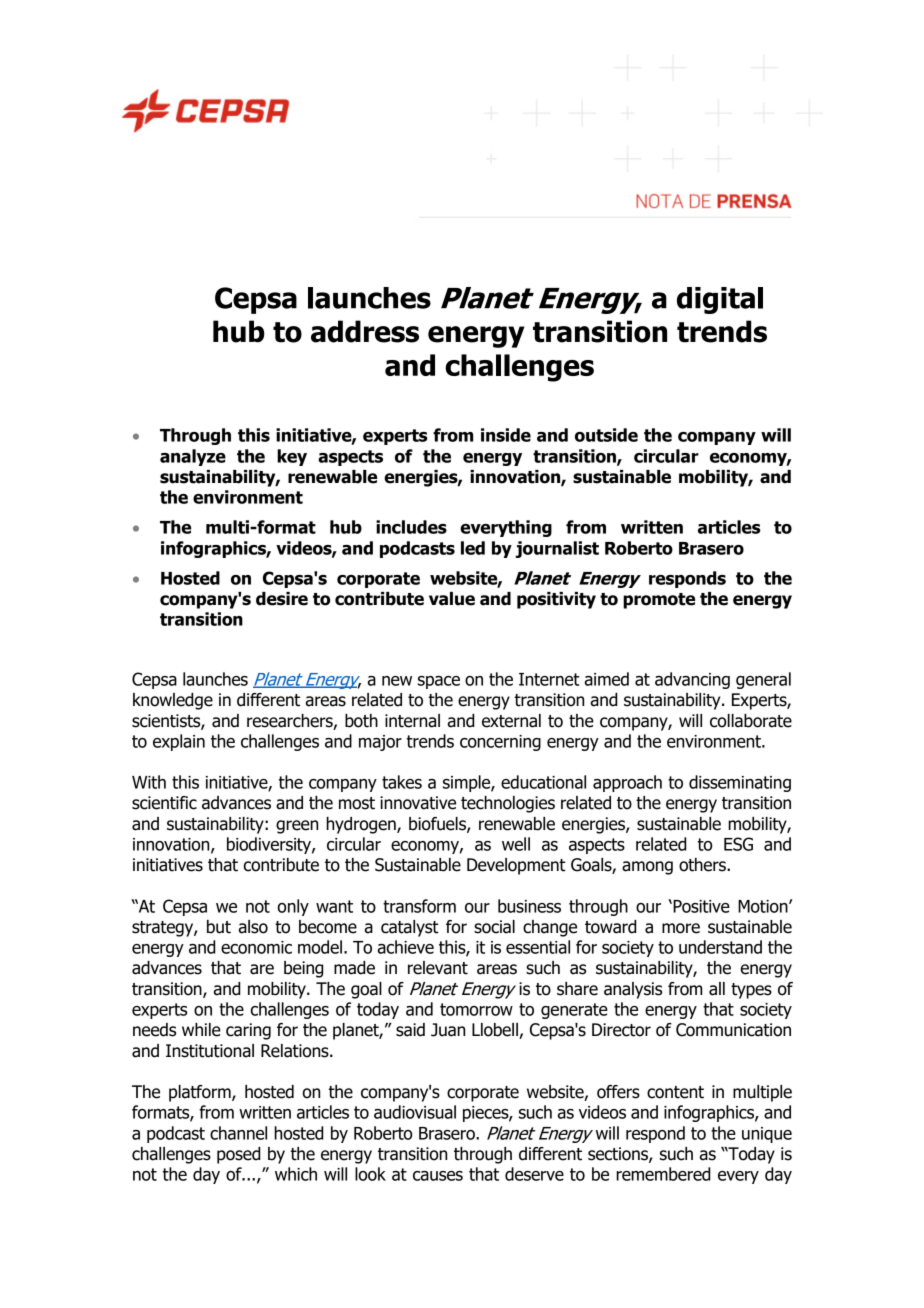  Describe the element at coordinates (411, 527) in the screenshot. I see `includes` at that location.
